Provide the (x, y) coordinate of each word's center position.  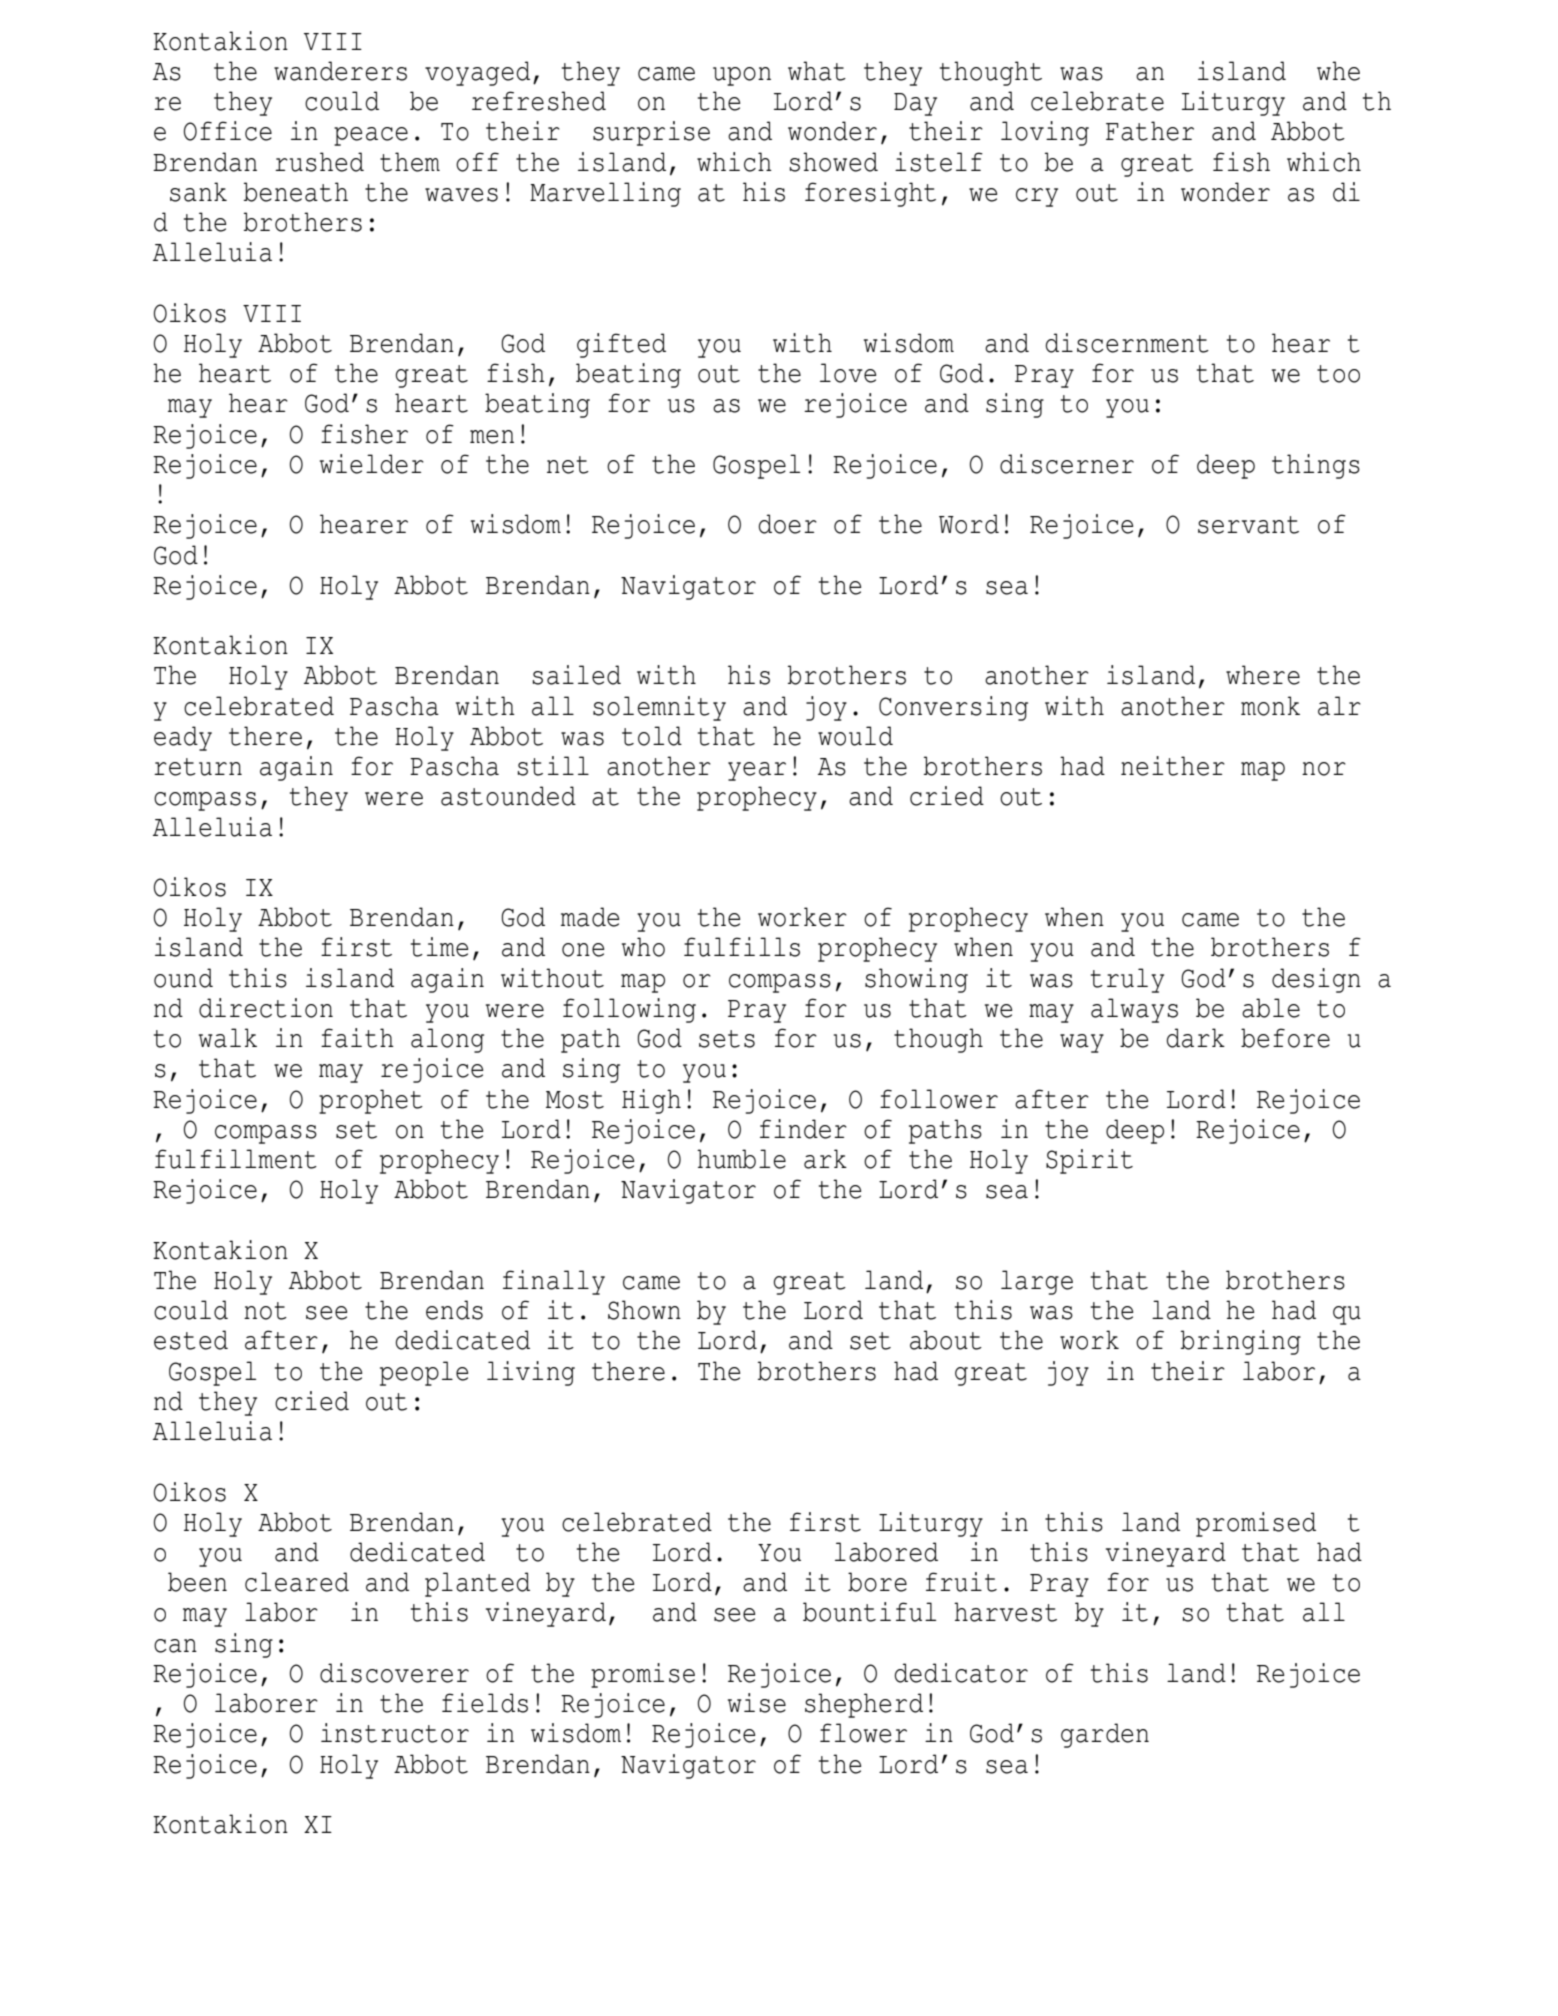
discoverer (394, 1673)
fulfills (742, 947)
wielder (372, 464)
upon (742, 76)
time (440, 947)
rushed (319, 162)
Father (1150, 131)
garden (1105, 1735)
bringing (1241, 1342)
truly (1127, 980)
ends (454, 1310)
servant (1248, 525)
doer (788, 524)
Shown (644, 1310)
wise (757, 1703)
